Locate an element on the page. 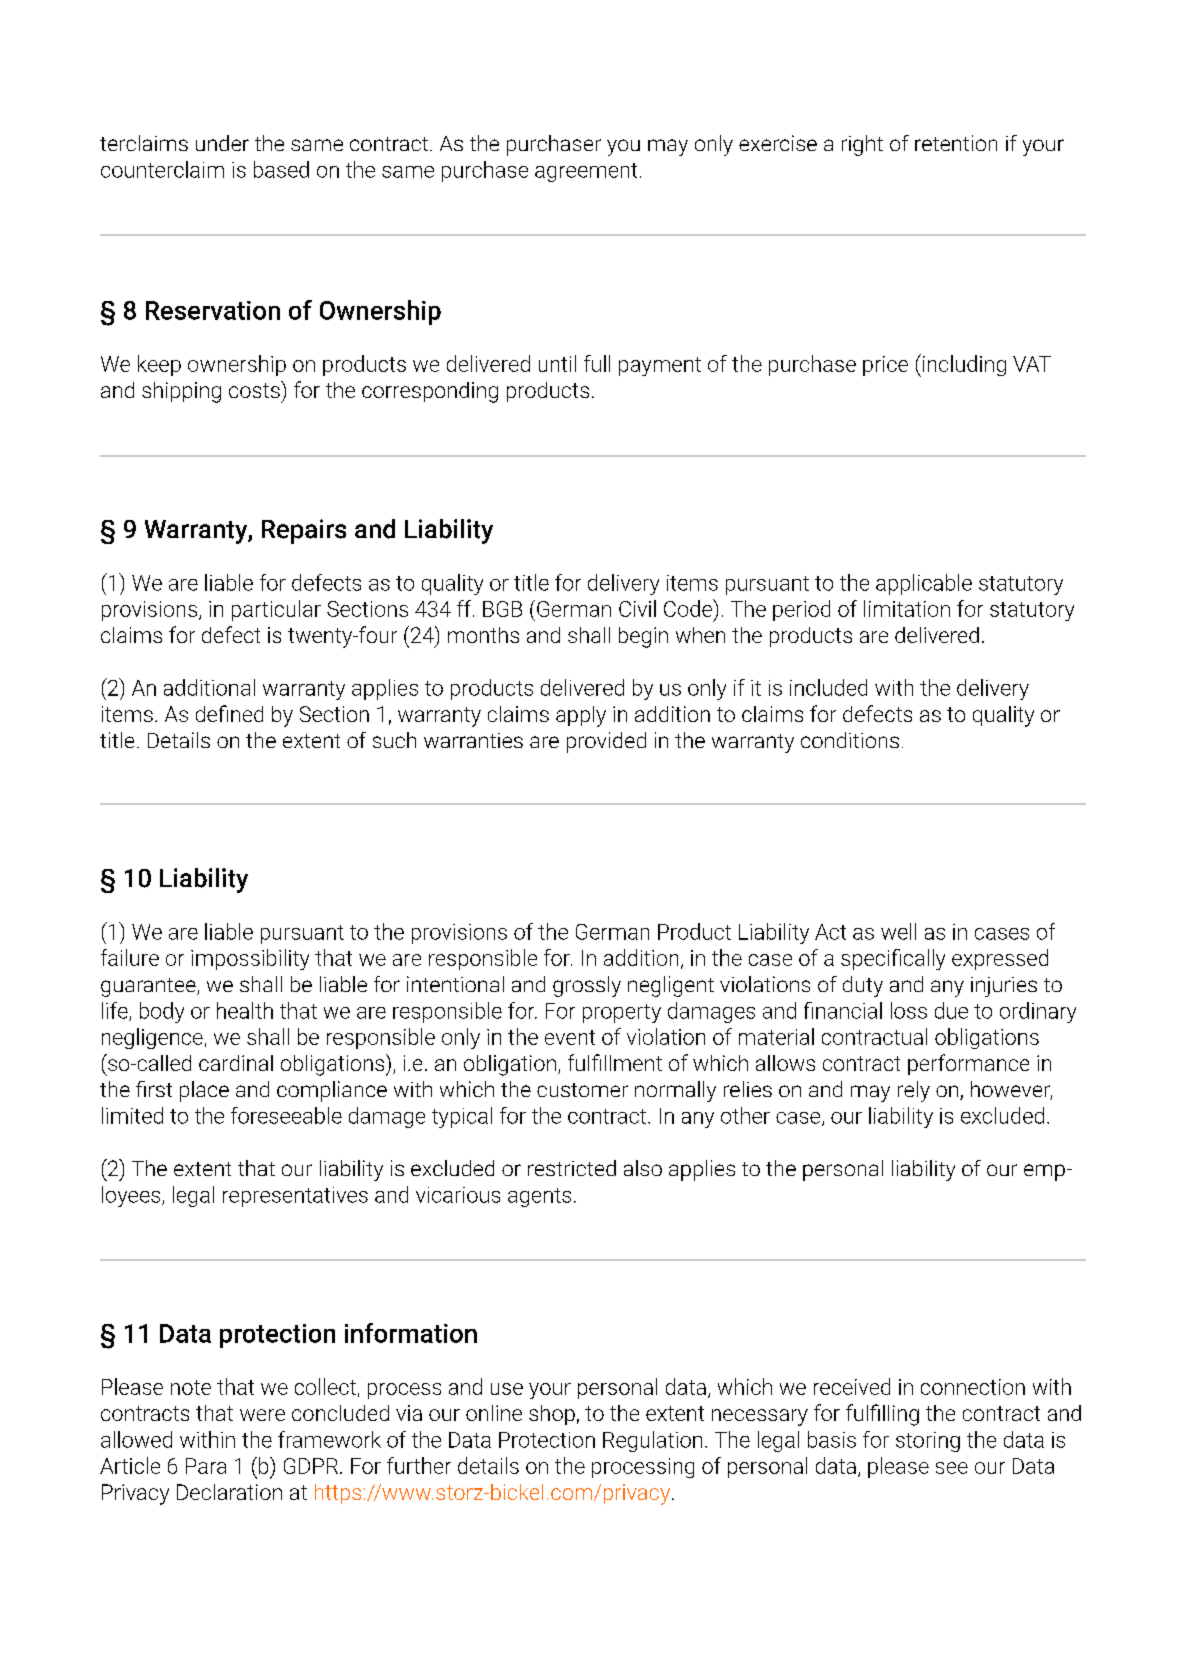  defined is located at coordinates (229, 713).
